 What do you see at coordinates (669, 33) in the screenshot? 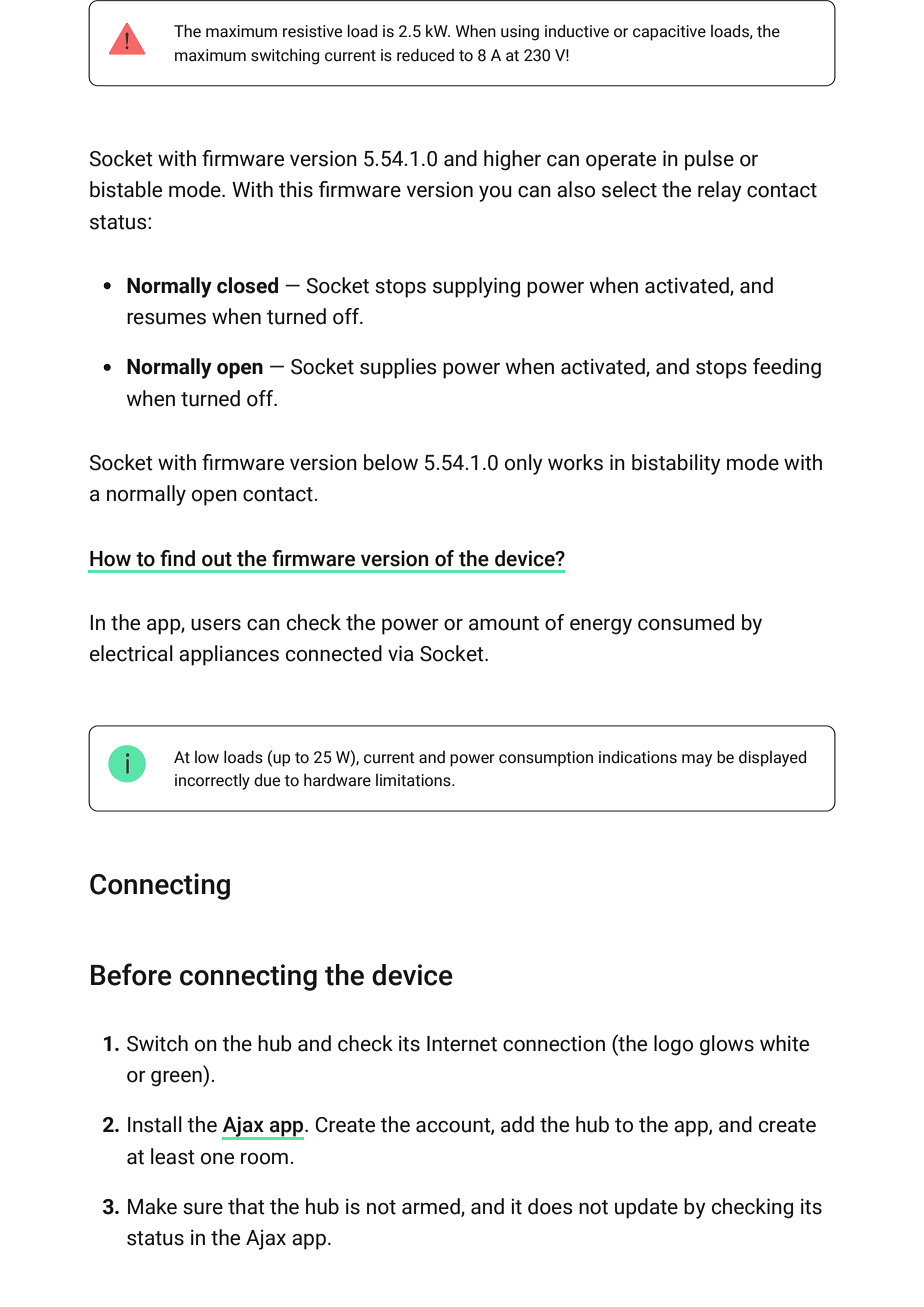
I see `capacitive` at bounding box center [669, 33].
